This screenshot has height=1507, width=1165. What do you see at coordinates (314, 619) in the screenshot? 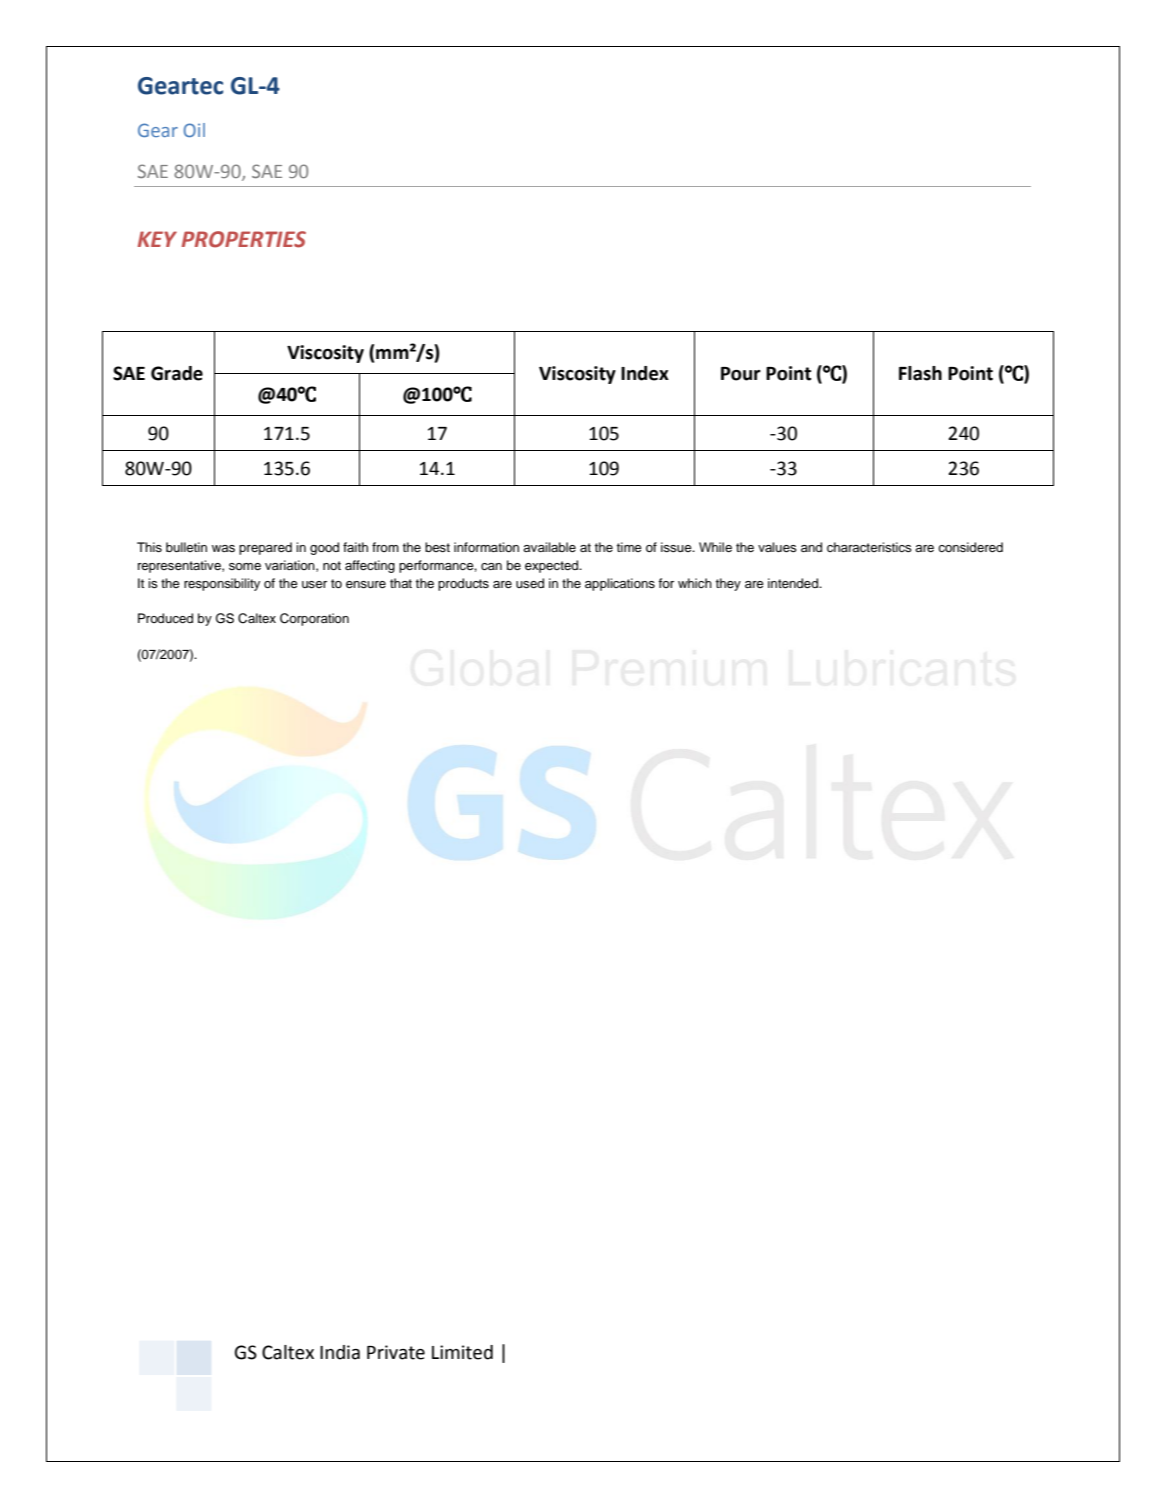
I see `Corporation` at bounding box center [314, 619].
